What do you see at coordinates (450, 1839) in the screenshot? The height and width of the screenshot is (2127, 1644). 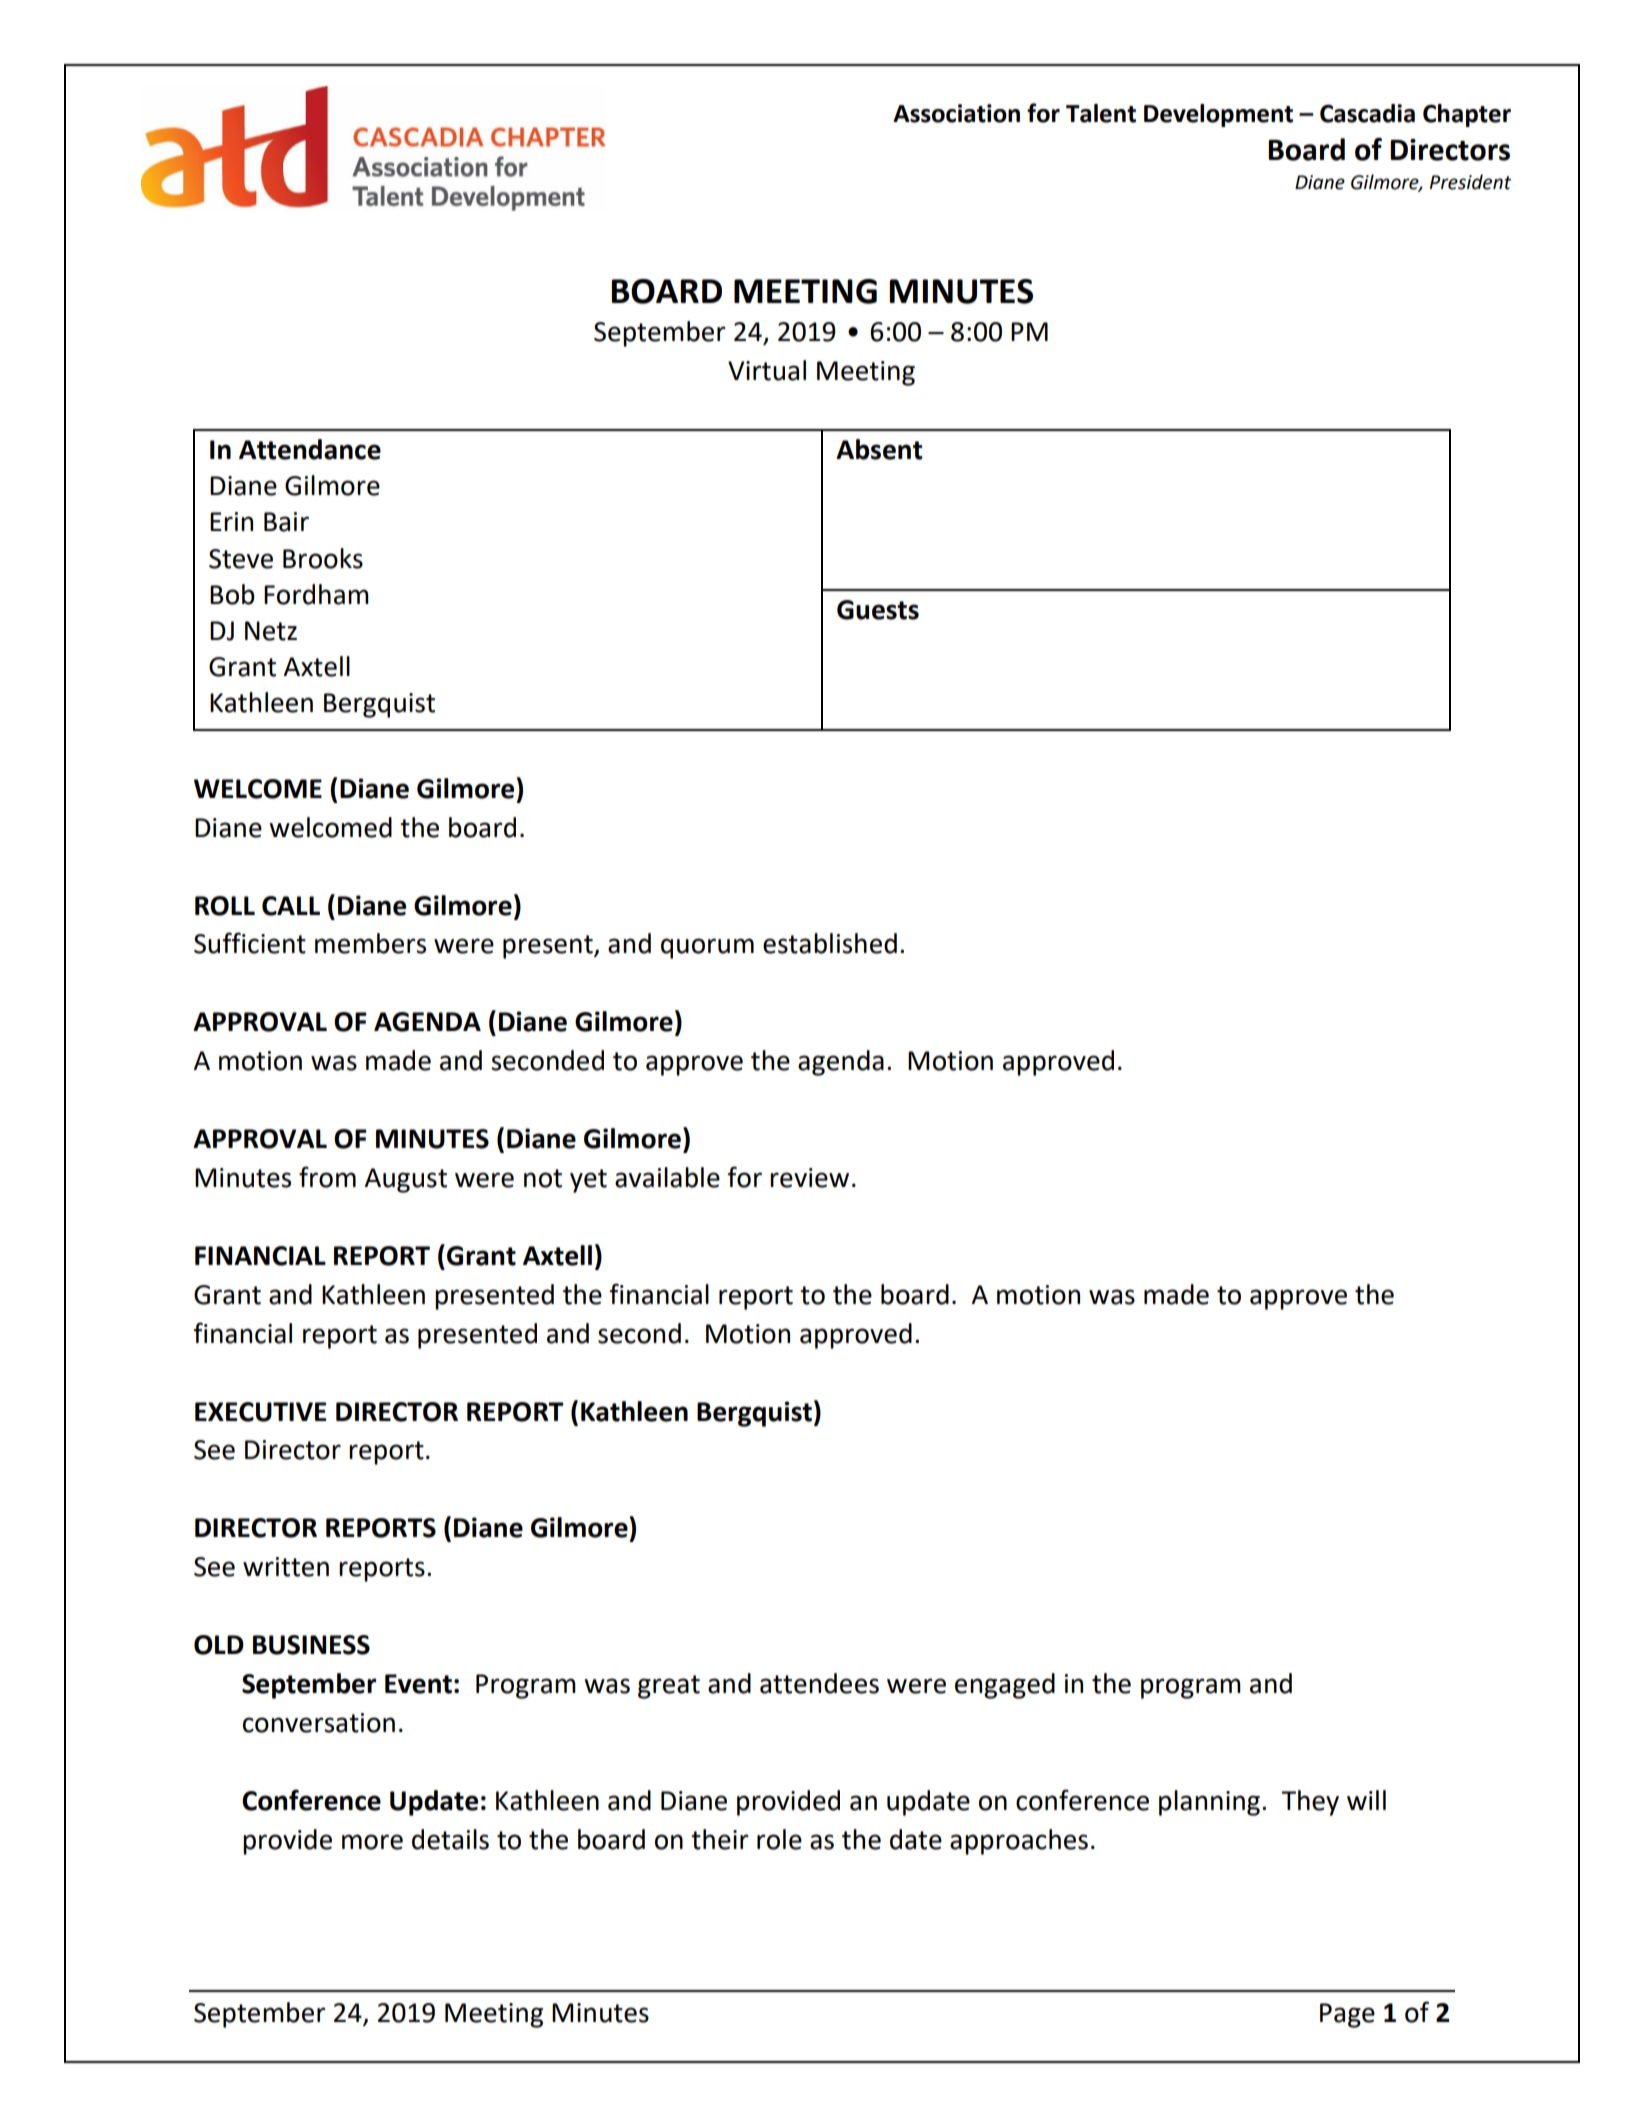 I see `details` at bounding box center [450, 1839].
